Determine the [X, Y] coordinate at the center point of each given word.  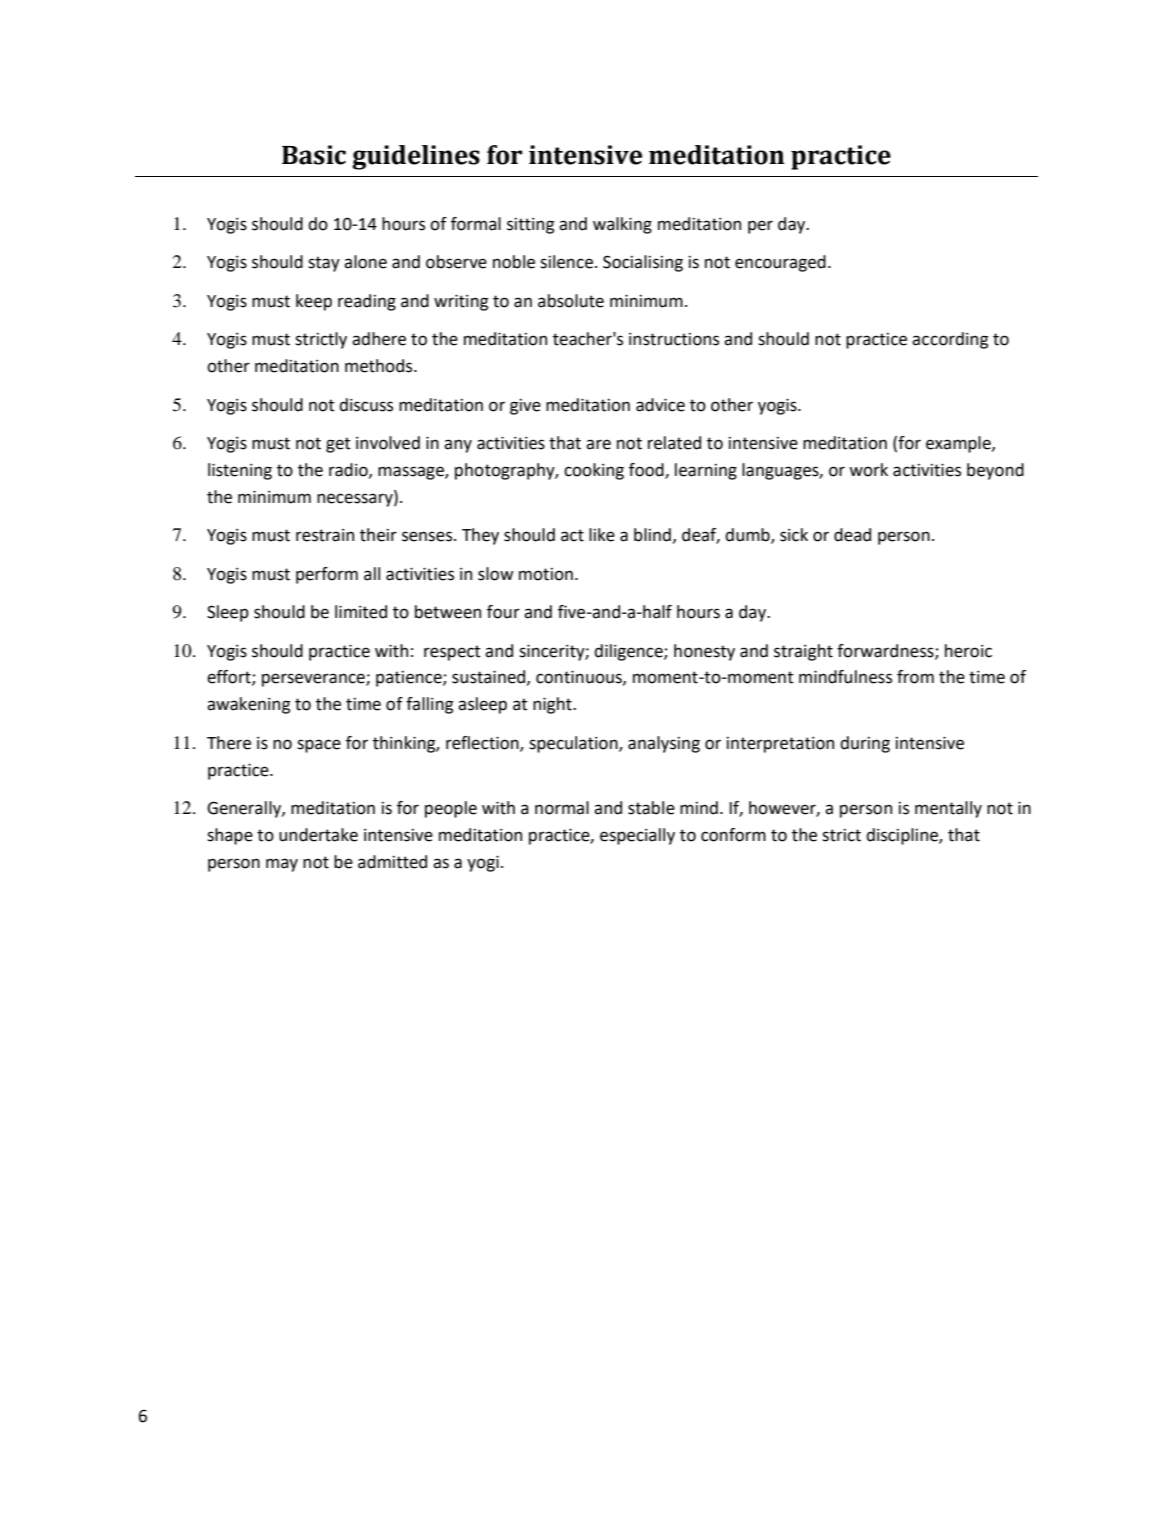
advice [660, 405]
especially [637, 836]
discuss [366, 405]
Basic [314, 155]
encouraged [780, 263]
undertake [318, 835]
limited [361, 612]
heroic [968, 651]
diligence [629, 652]
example [959, 444]
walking [622, 225]
